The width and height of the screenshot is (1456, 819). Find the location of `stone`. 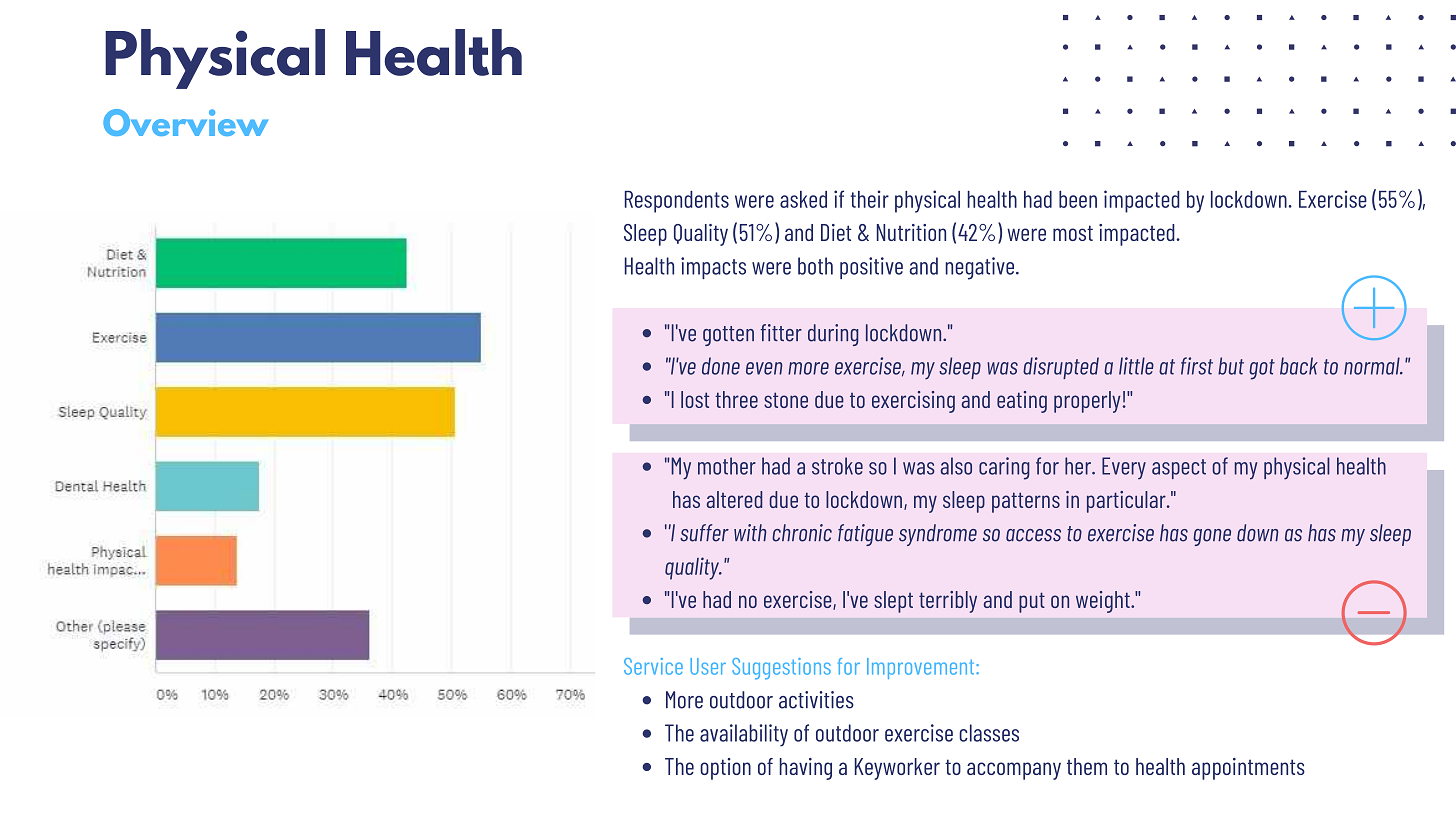

stone is located at coordinates (786, 400).
